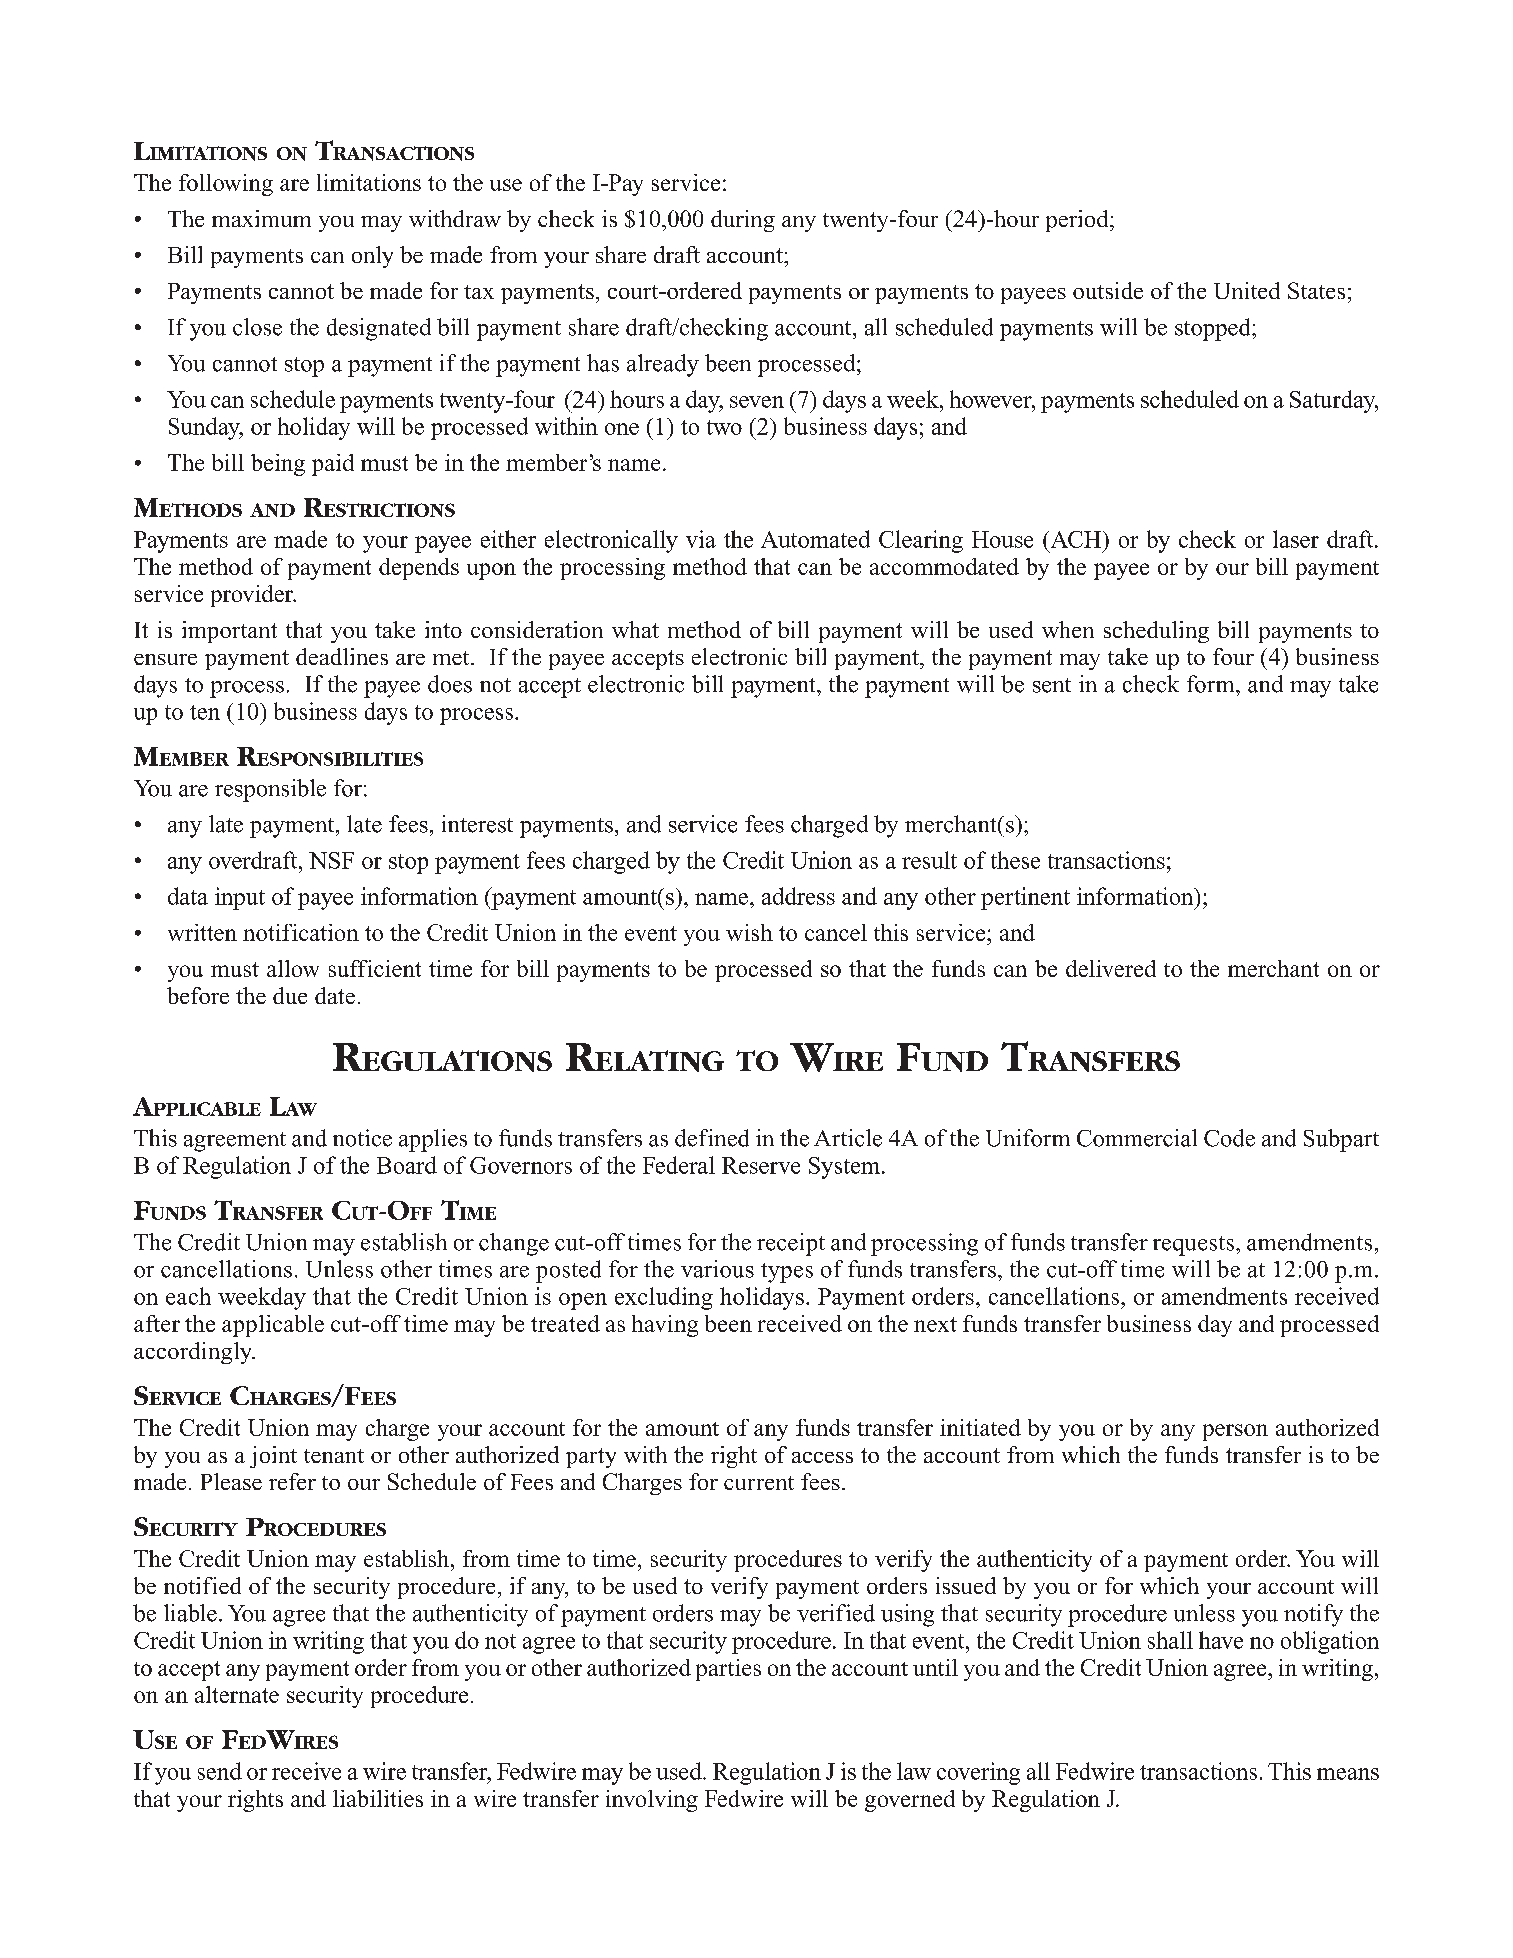  What do you see at coordinates (261, 218) in the page?
I see `maximum` at bounding box center [261, 218].
